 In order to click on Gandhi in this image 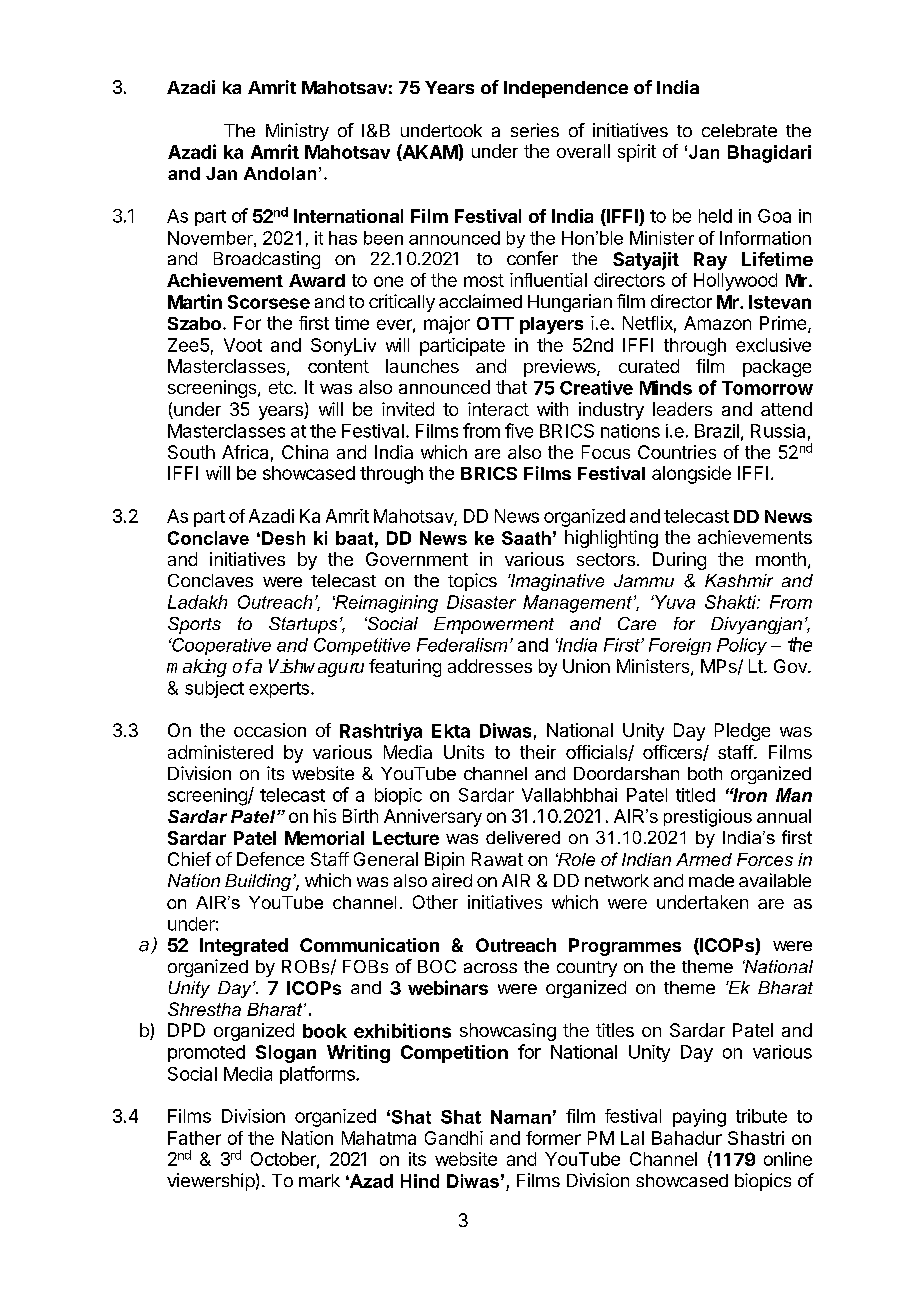, I will do `click(454, 1138)`.
